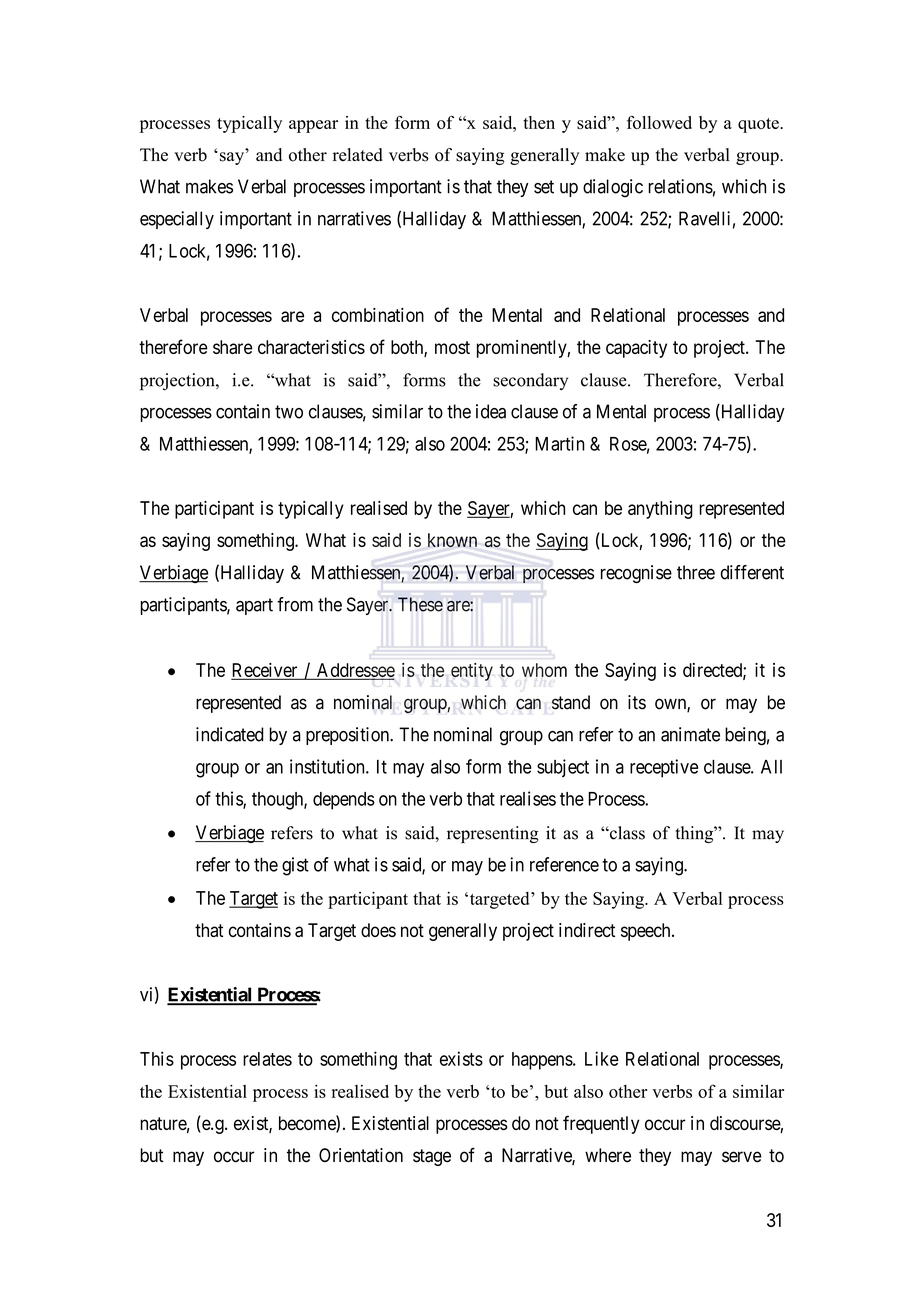 Image resolution: width=924 pixels, height=1308 pixels. What do you see at coordinates (741, 1157) in the image?
I see `serve` at bounding box center [741, 1157].
